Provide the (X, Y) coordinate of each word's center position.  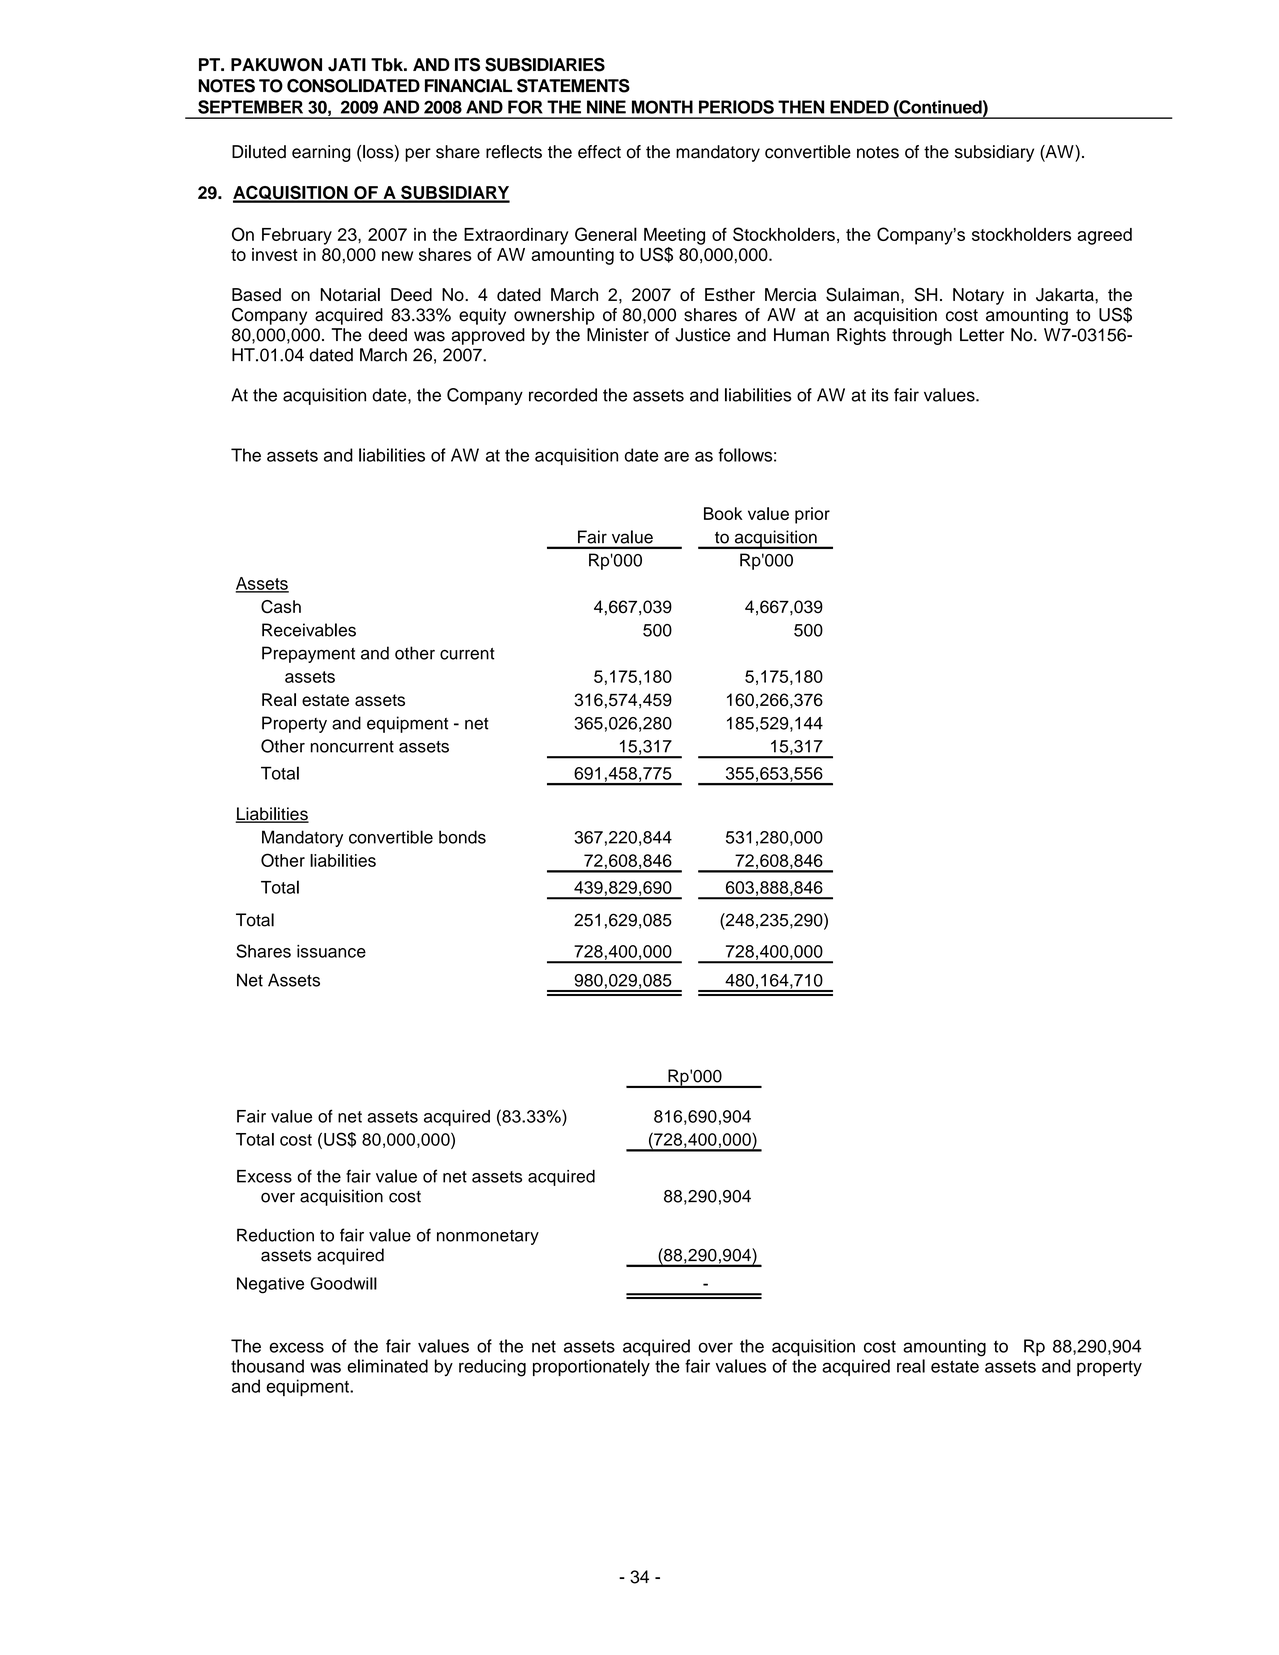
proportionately (591, 1367)
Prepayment (308, 654)
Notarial (350, 295)
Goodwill (343, 1283)
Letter (982, 335)
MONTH (662, 107)
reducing (492, 1368)
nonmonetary (488, 1237)
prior (812, 515)
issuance (331, 951)
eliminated (387, 1366)
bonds (462, 837)
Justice (702, 335)
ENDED (859, 107)
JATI (347, 65)
